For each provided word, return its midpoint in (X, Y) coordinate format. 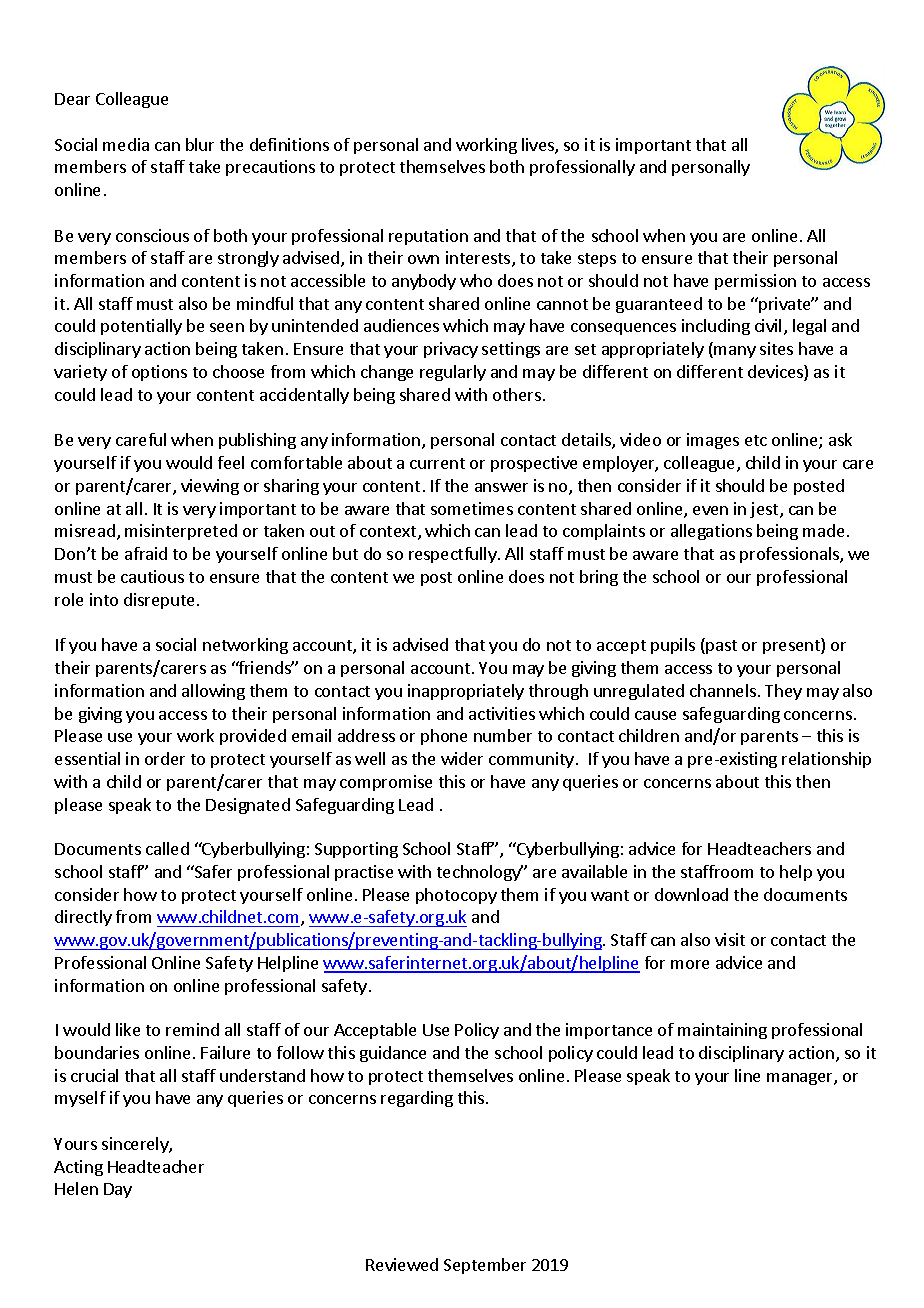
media (126, 144)
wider (462, 758)
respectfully (454, 555)
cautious (152, 576)
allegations (711, 532)
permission (755, 282)
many (735, 352)
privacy (451, 350)
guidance (393, 1054)
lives (539, 146)
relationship (826, 760)
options (159, 373)
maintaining (722, 1031)
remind (192, 1029)
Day (118, 1190)
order (165, 758)
